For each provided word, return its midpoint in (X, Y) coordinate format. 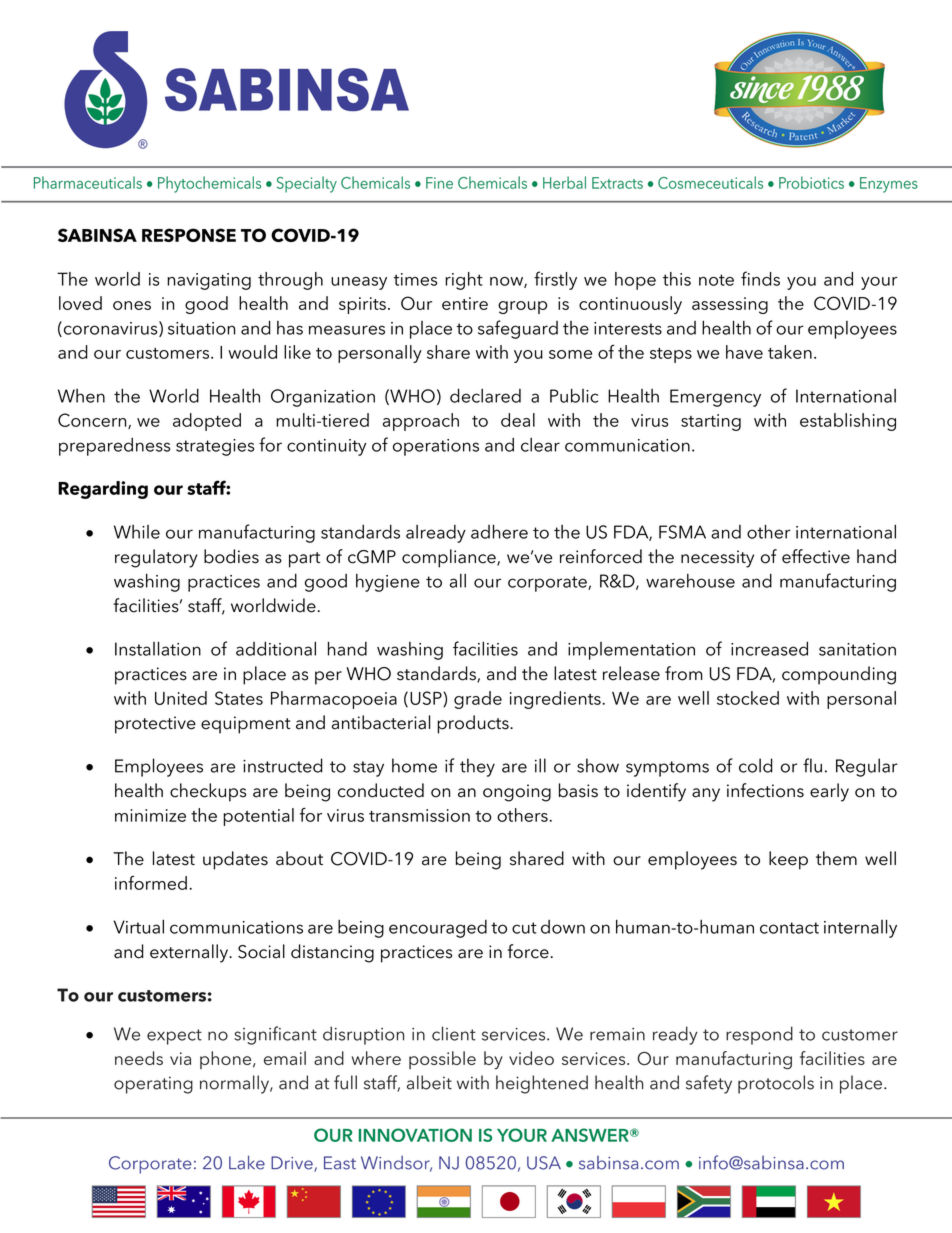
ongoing (517, 793)
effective (816, 556)
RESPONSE (189, 235)
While (137, 532)
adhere (499, 531)
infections (765, 790)
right (464, 281)
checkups (208, 792)
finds (760, 278)
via (180, 1058)
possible (442, 1060)
